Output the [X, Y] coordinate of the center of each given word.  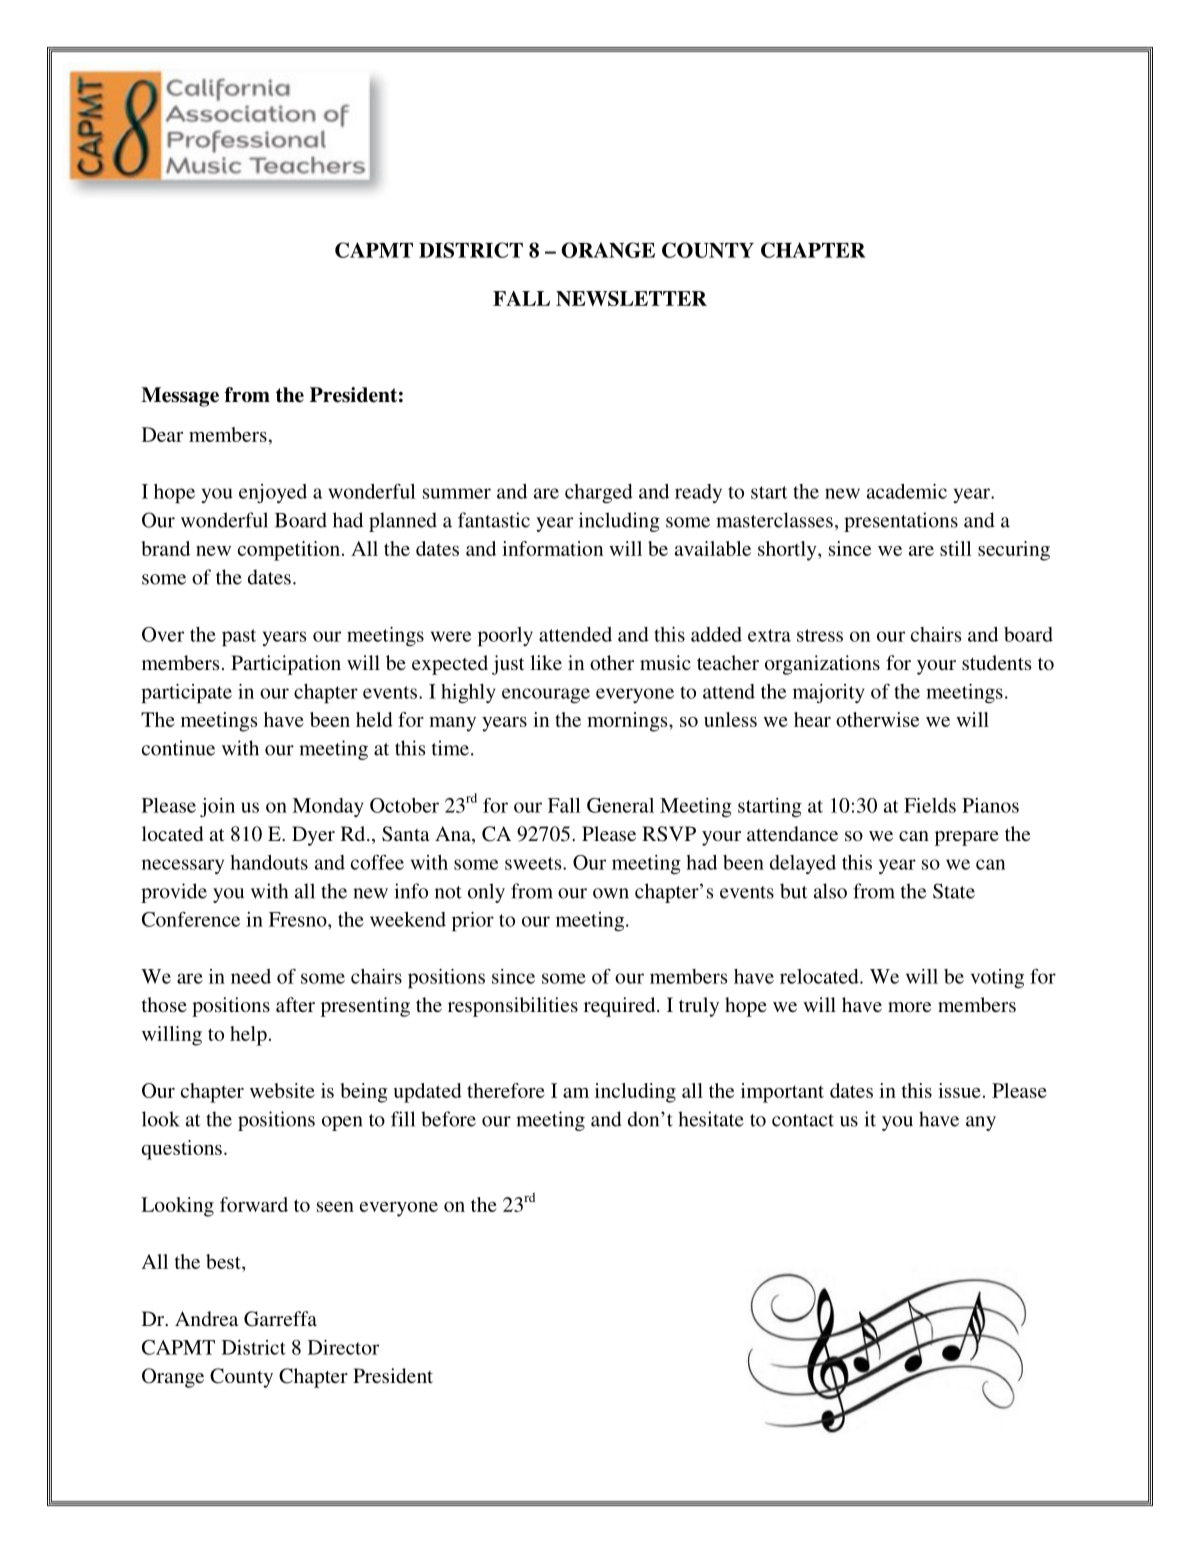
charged [599, 493]
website [282, 1090]
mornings [628, 722]
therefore [506, 1090]
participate [186, 694]
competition [289, 551]
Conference [191, 919]
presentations [901, 522]
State [954, 891]
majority [829, 693]
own [611, 893]
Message [180, 397]
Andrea [206, 1318]
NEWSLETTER [631, 298]
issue [959, 1090]
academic [907, 491]
